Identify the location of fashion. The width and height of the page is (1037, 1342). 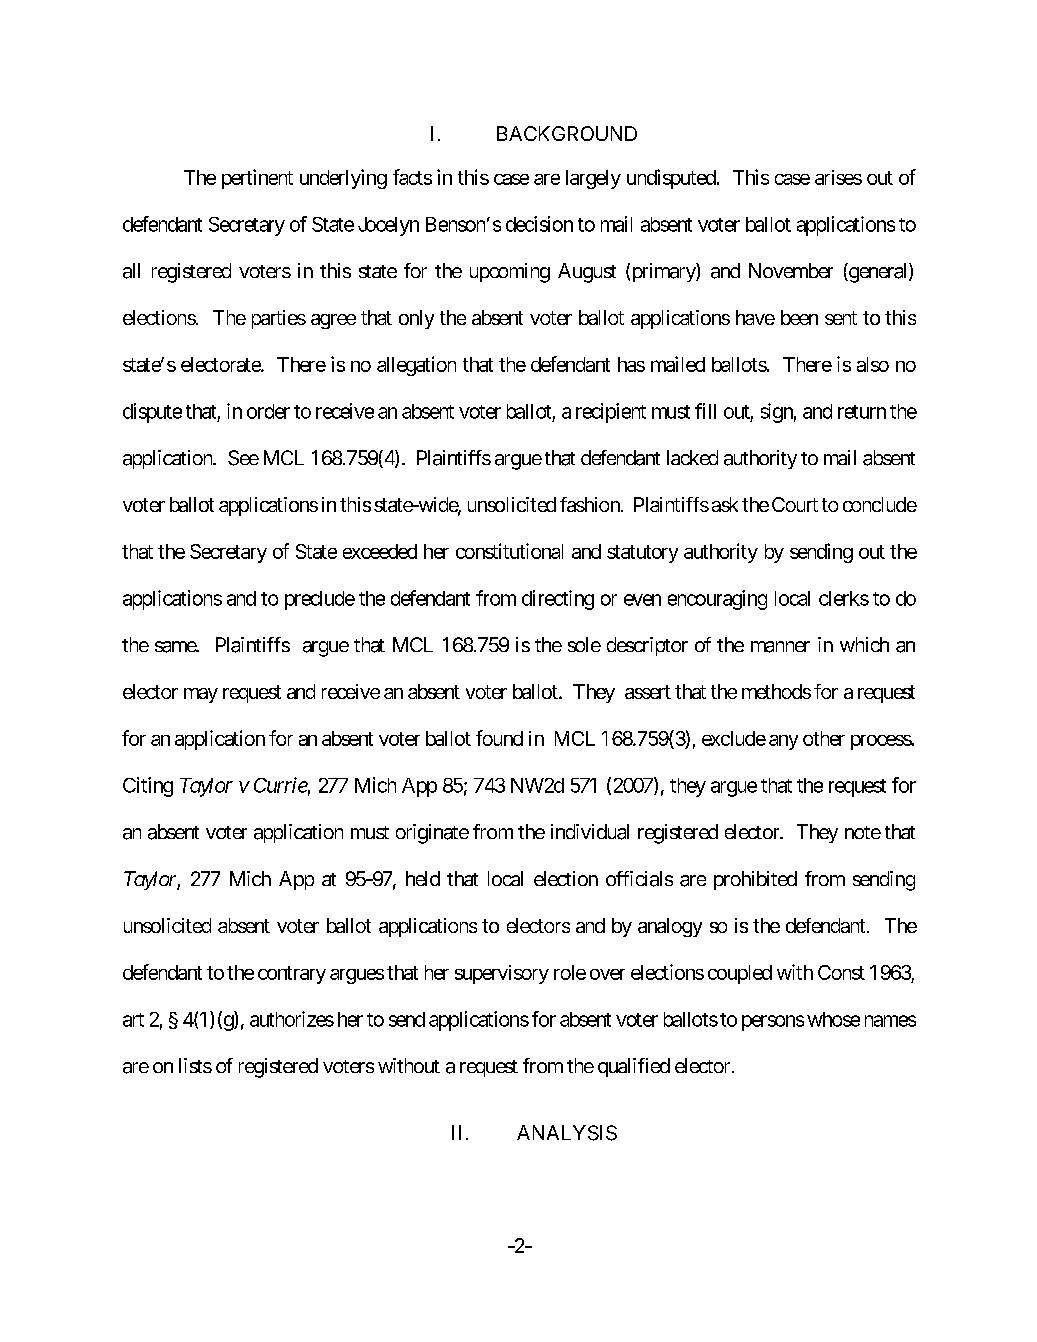
(591, 504).
